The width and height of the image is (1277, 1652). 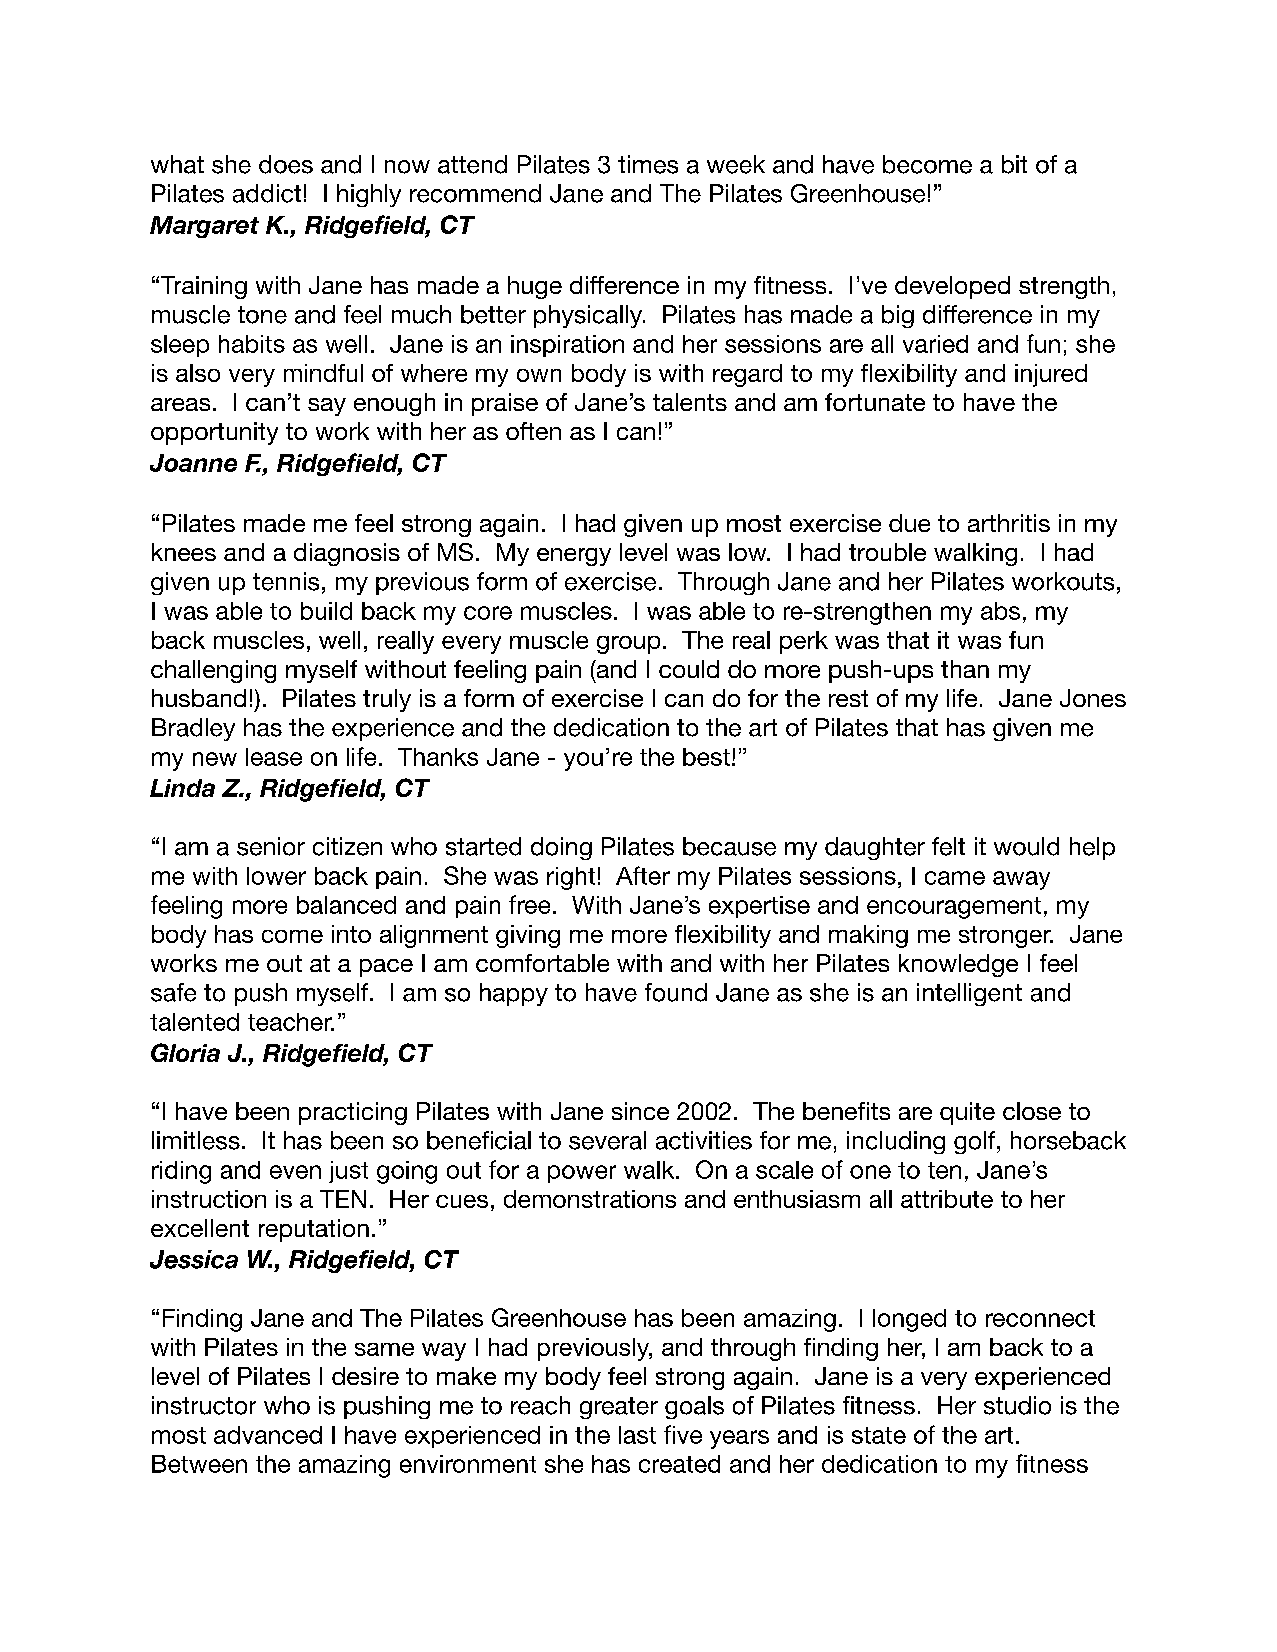 I want to click on times, so click(x=648, y=164).
